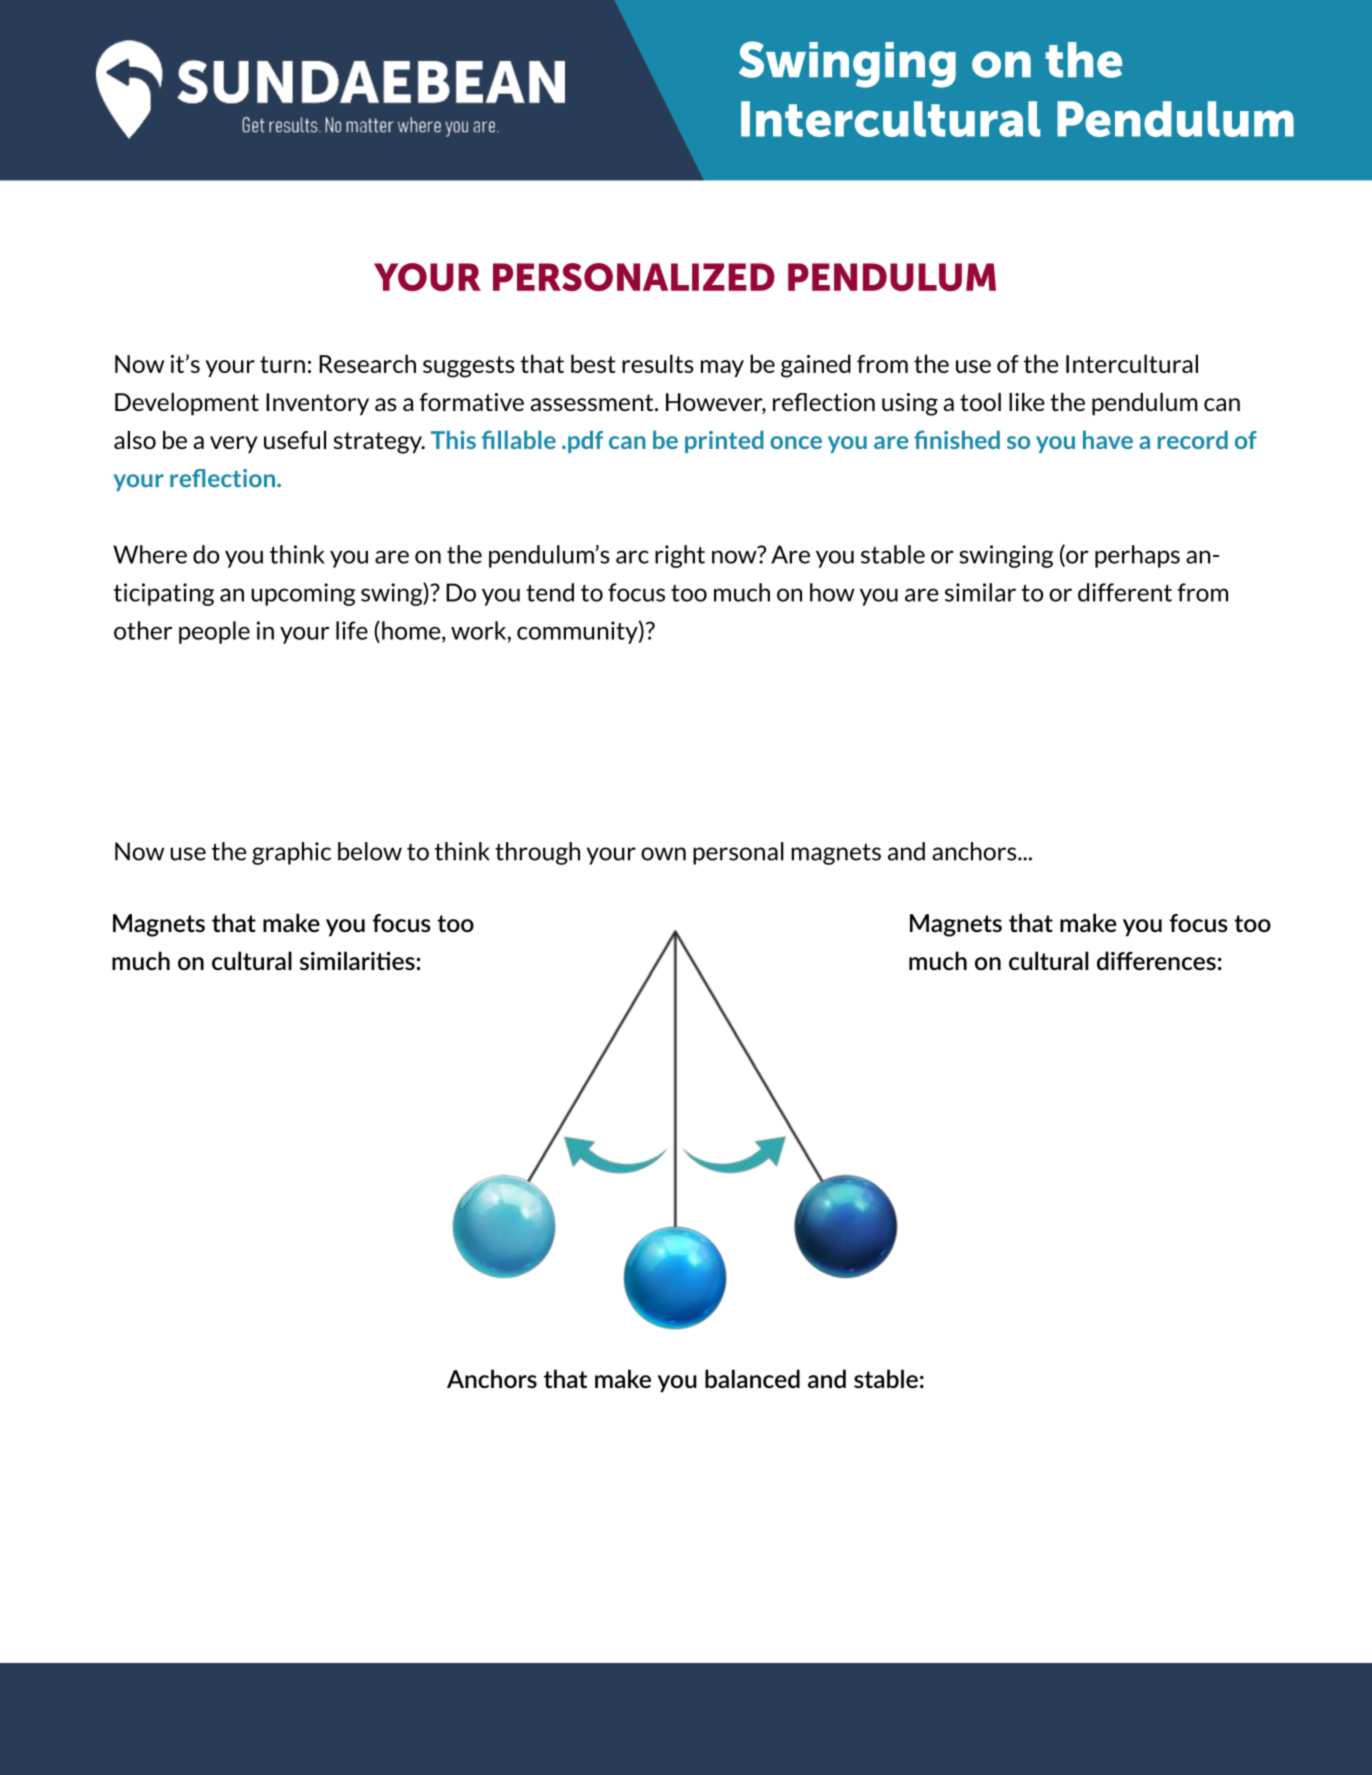 The height and width of the screenshot is (1775, 1372). I want to click on through, so click(537, 853).
